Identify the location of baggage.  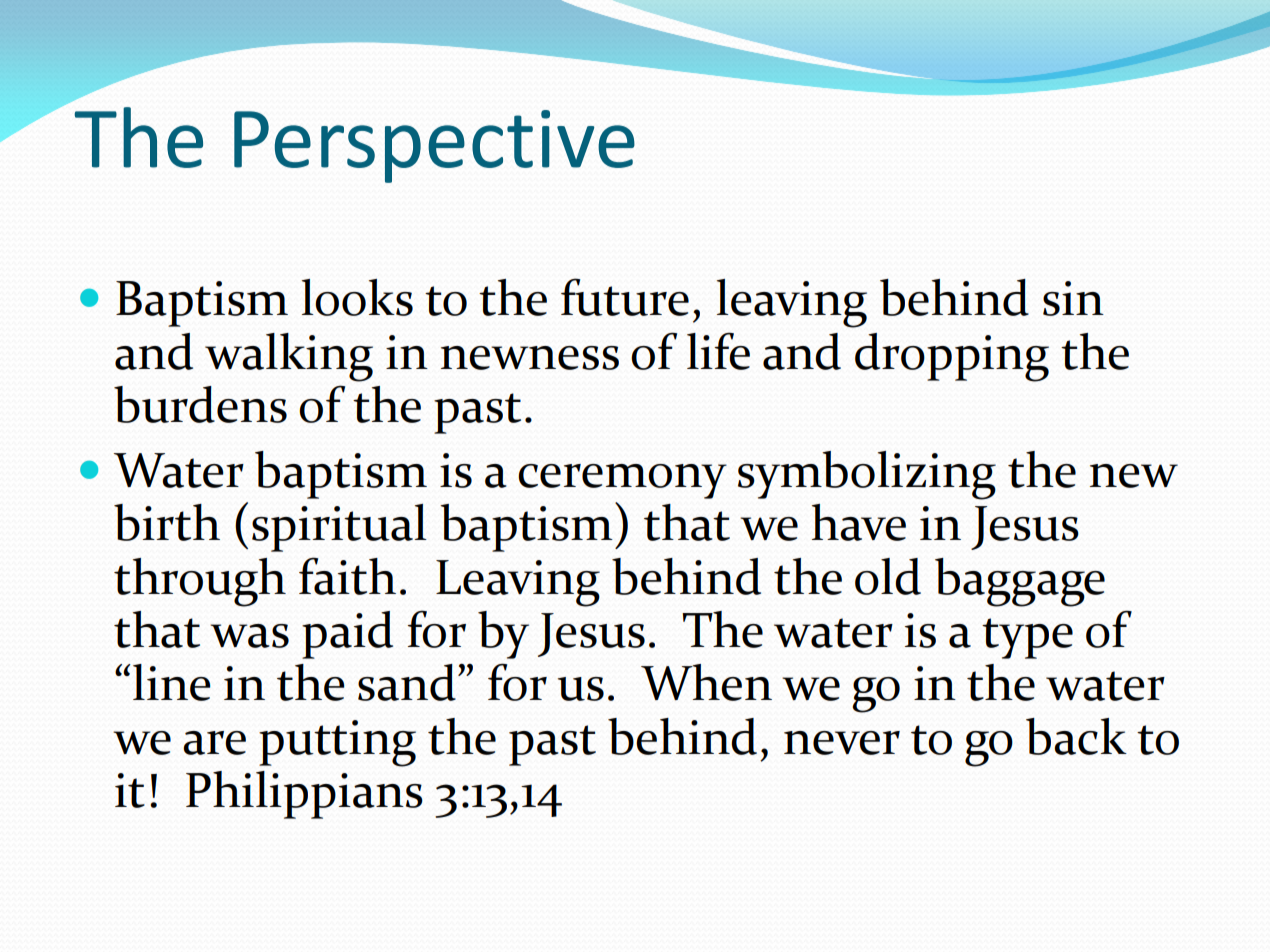
(1020, 582).
